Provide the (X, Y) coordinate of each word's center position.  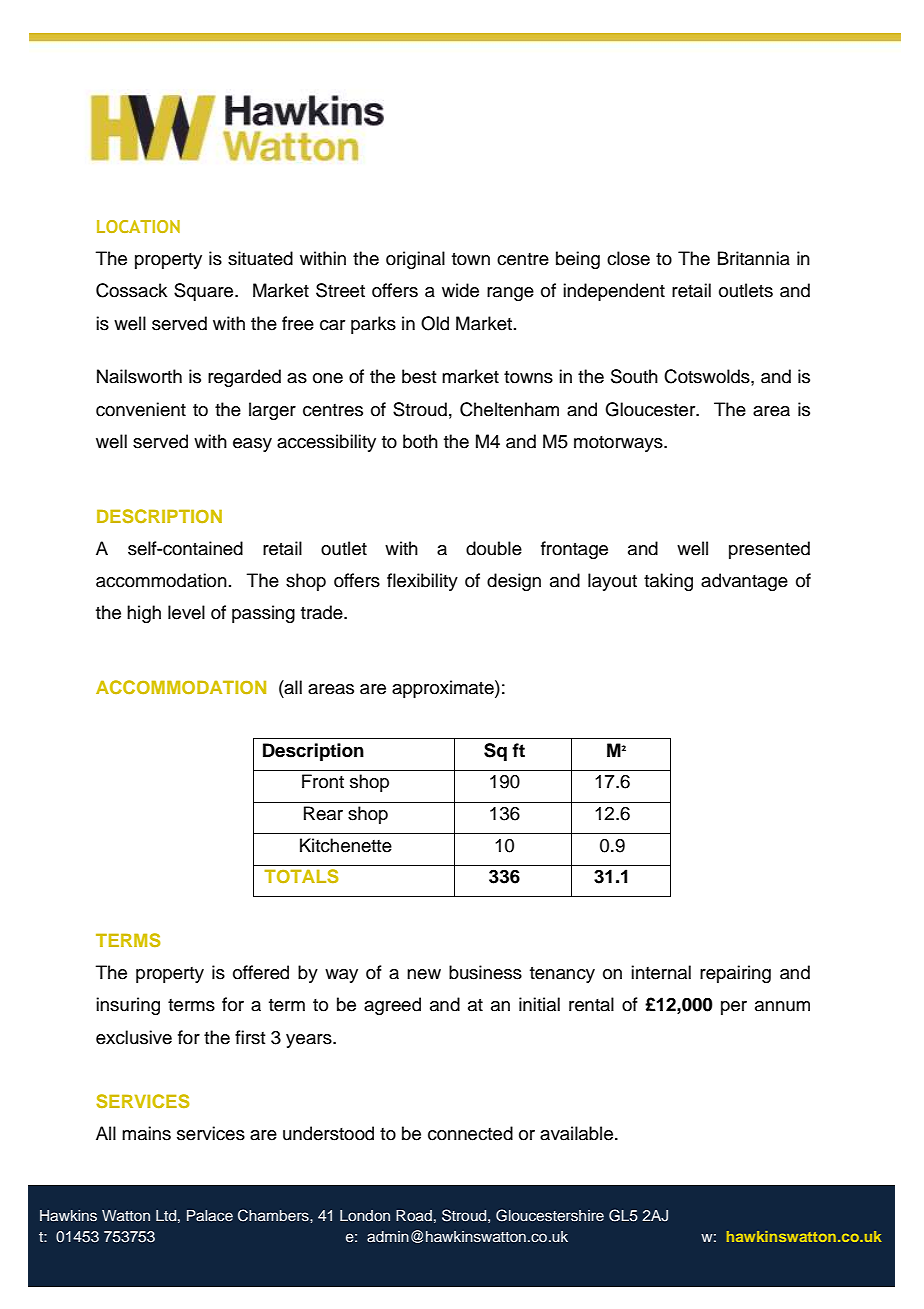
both (420, 441)
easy (252, 445)
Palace (210, 1215)
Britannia (754, 258)
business (485, 972)
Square (205, 292)
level (186, 612)
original (415, 260)
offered (261, 972)
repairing (735, 974)
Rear (323, 813)
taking (668, 582)
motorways (619, 444)
